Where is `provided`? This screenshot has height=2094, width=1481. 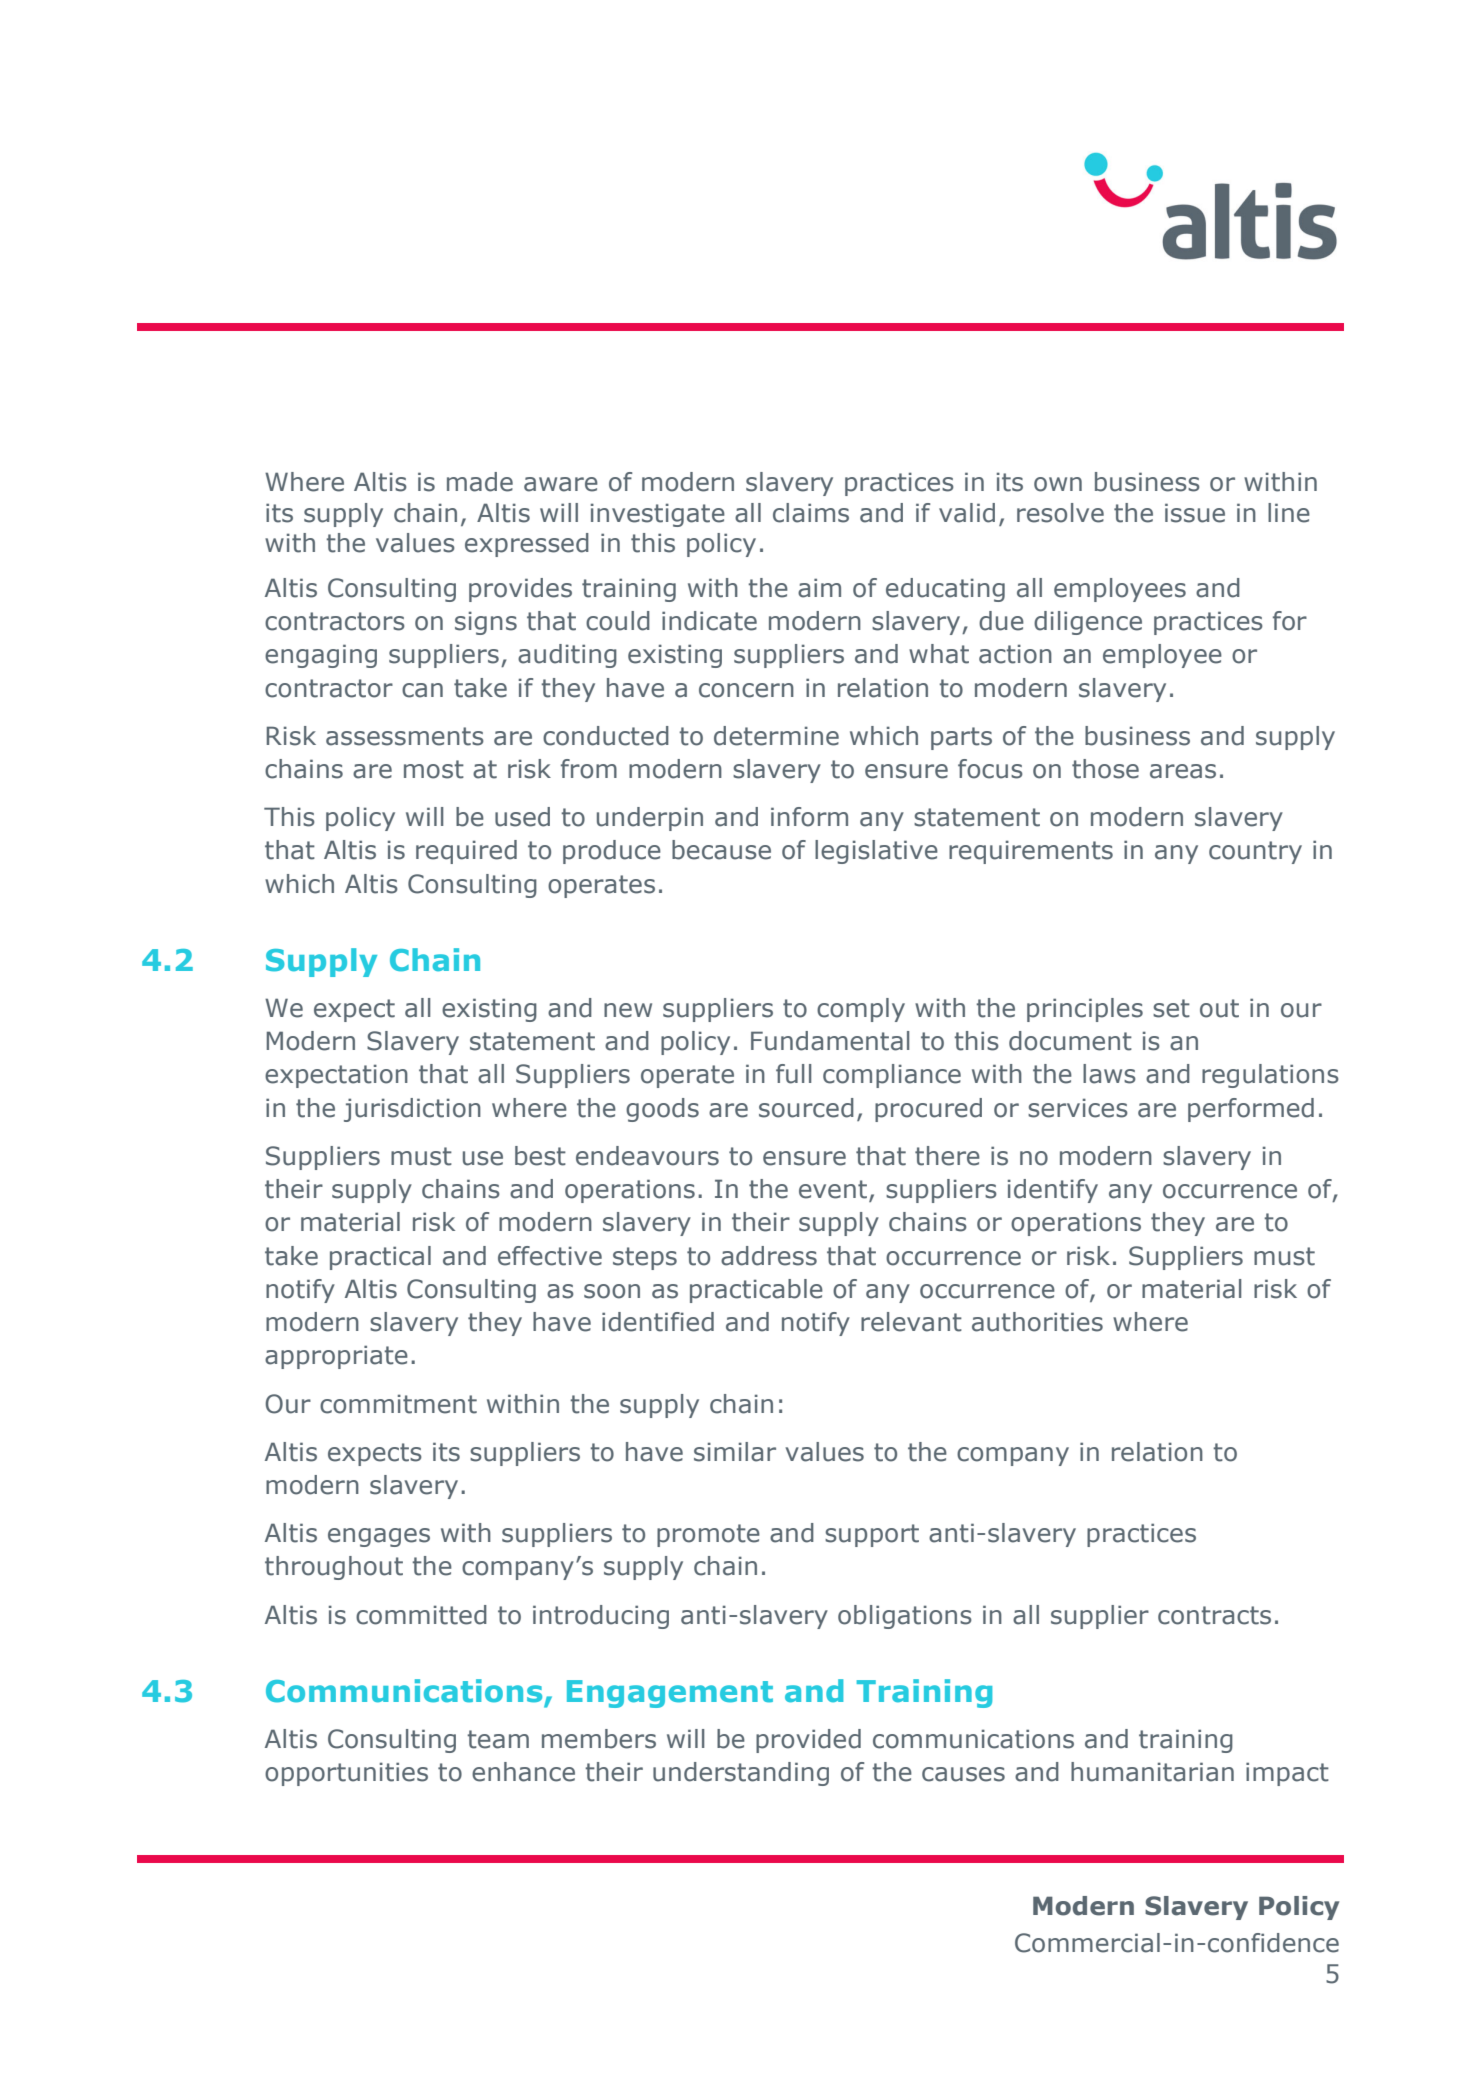
provided is located at coordinates (808, 1741).
